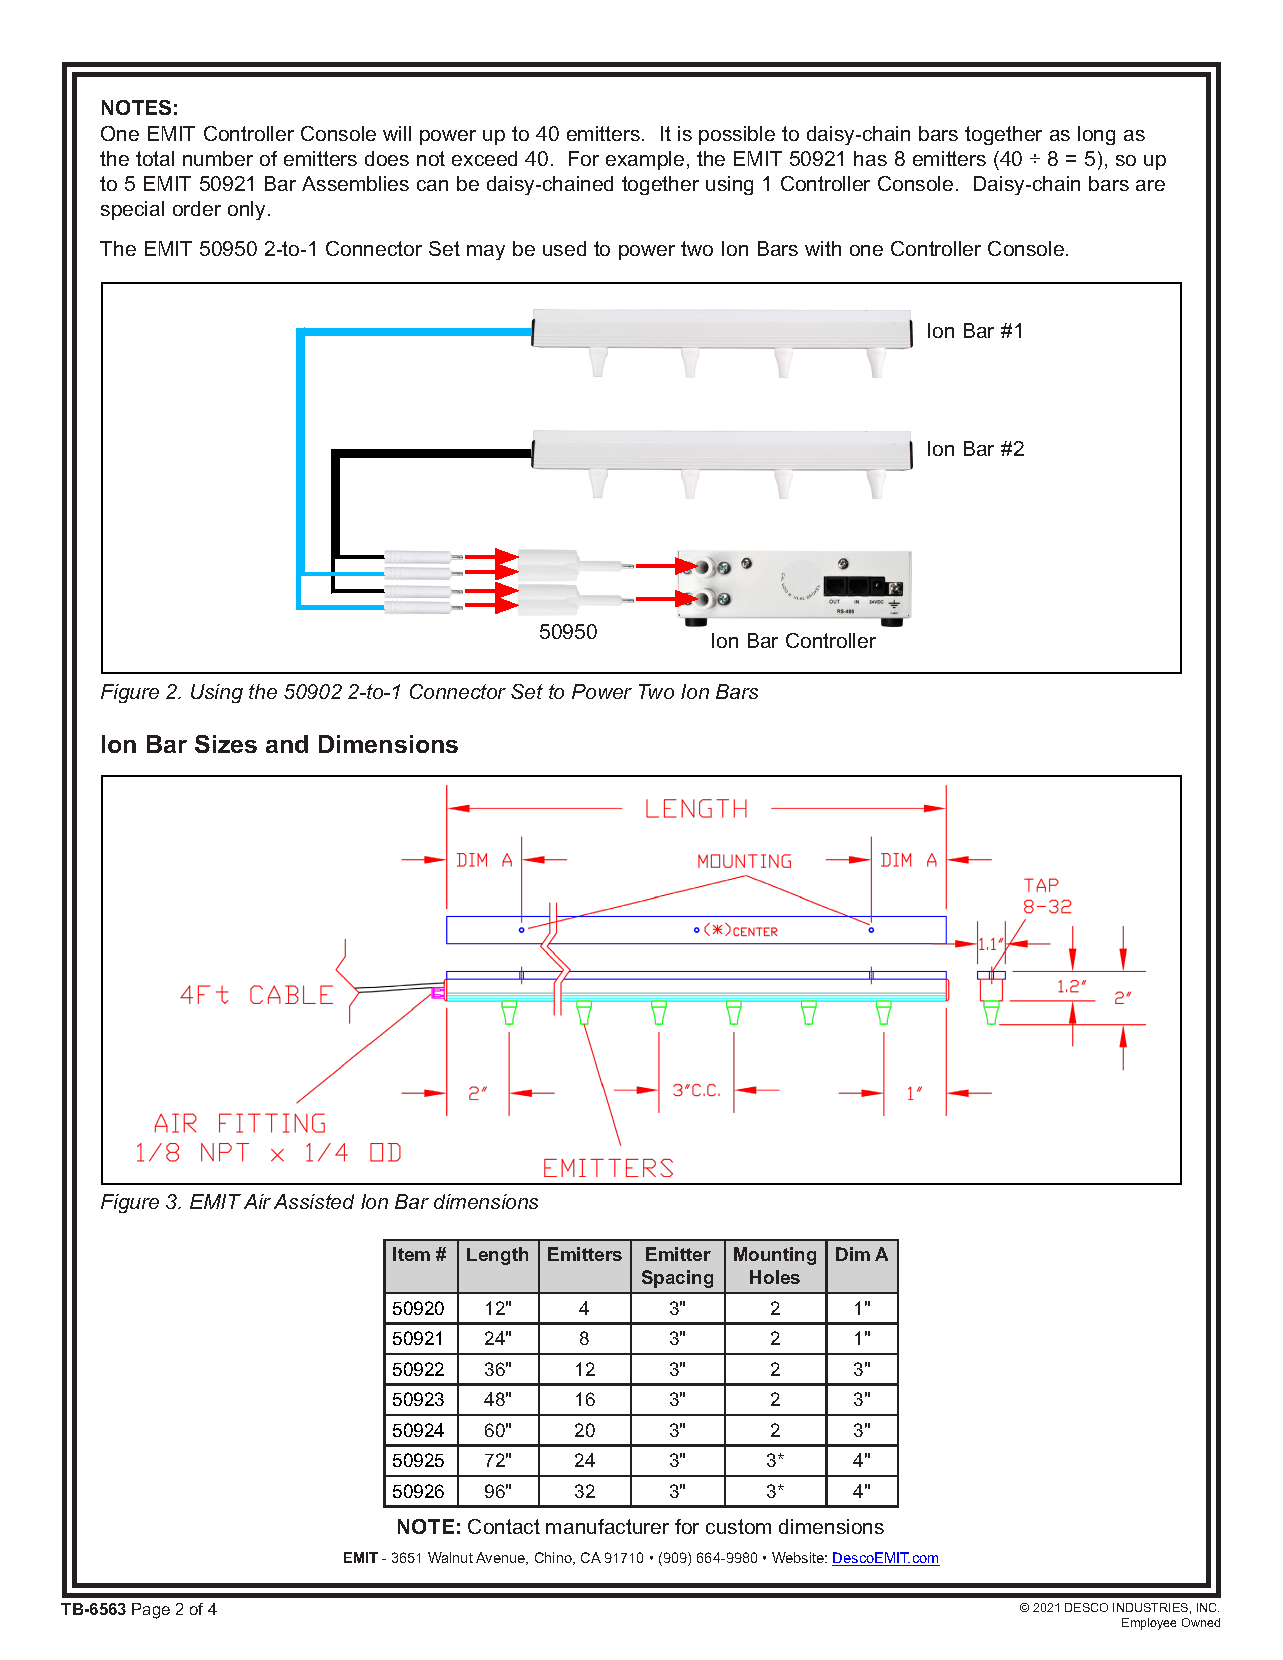 The image size is (1283, 1660). I want to click on long, so click(1096, 135).
